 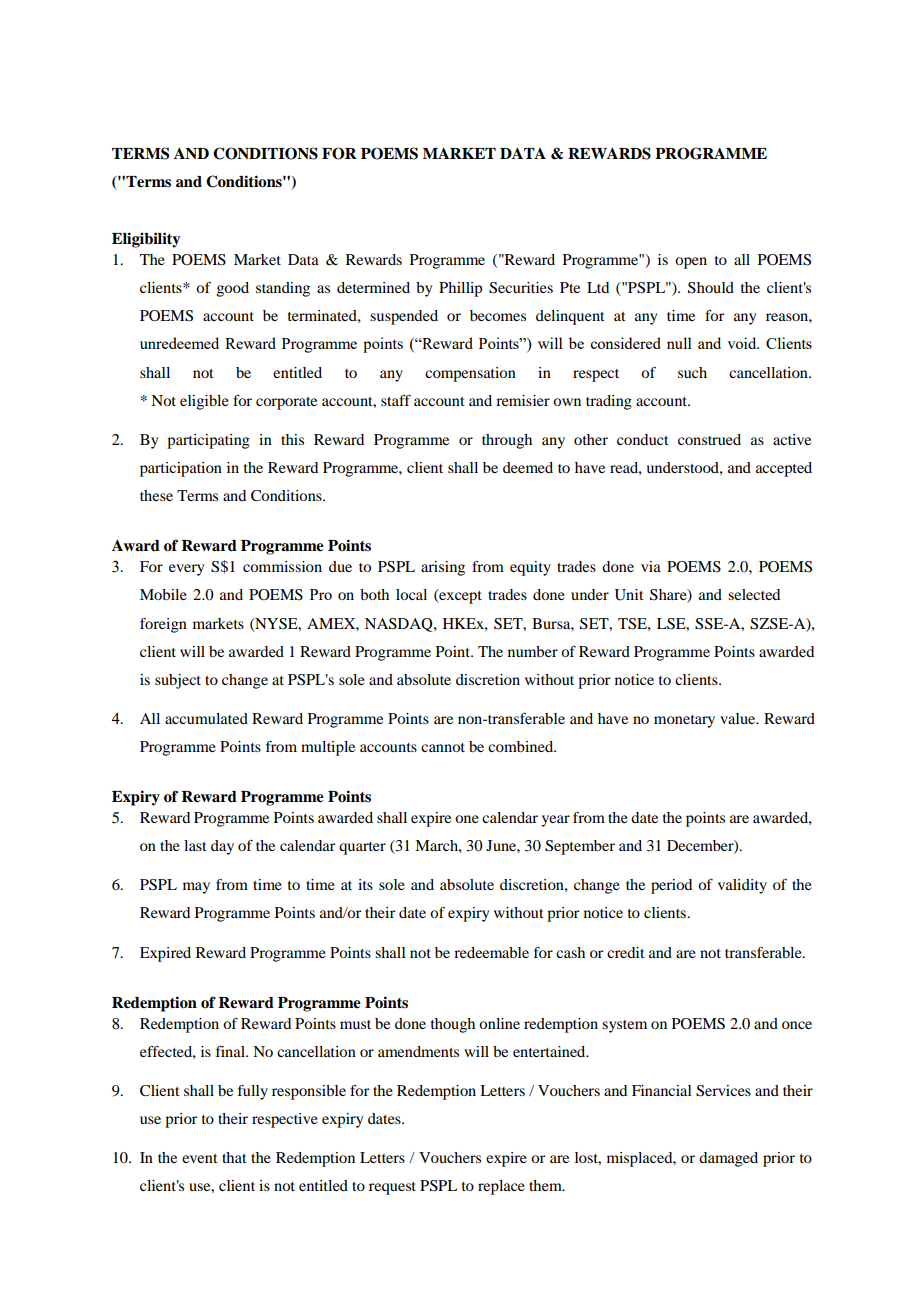 What do you see at coordinates (555, 821) in the screenshot?
I see `year` at bounding box center [555, 821].
